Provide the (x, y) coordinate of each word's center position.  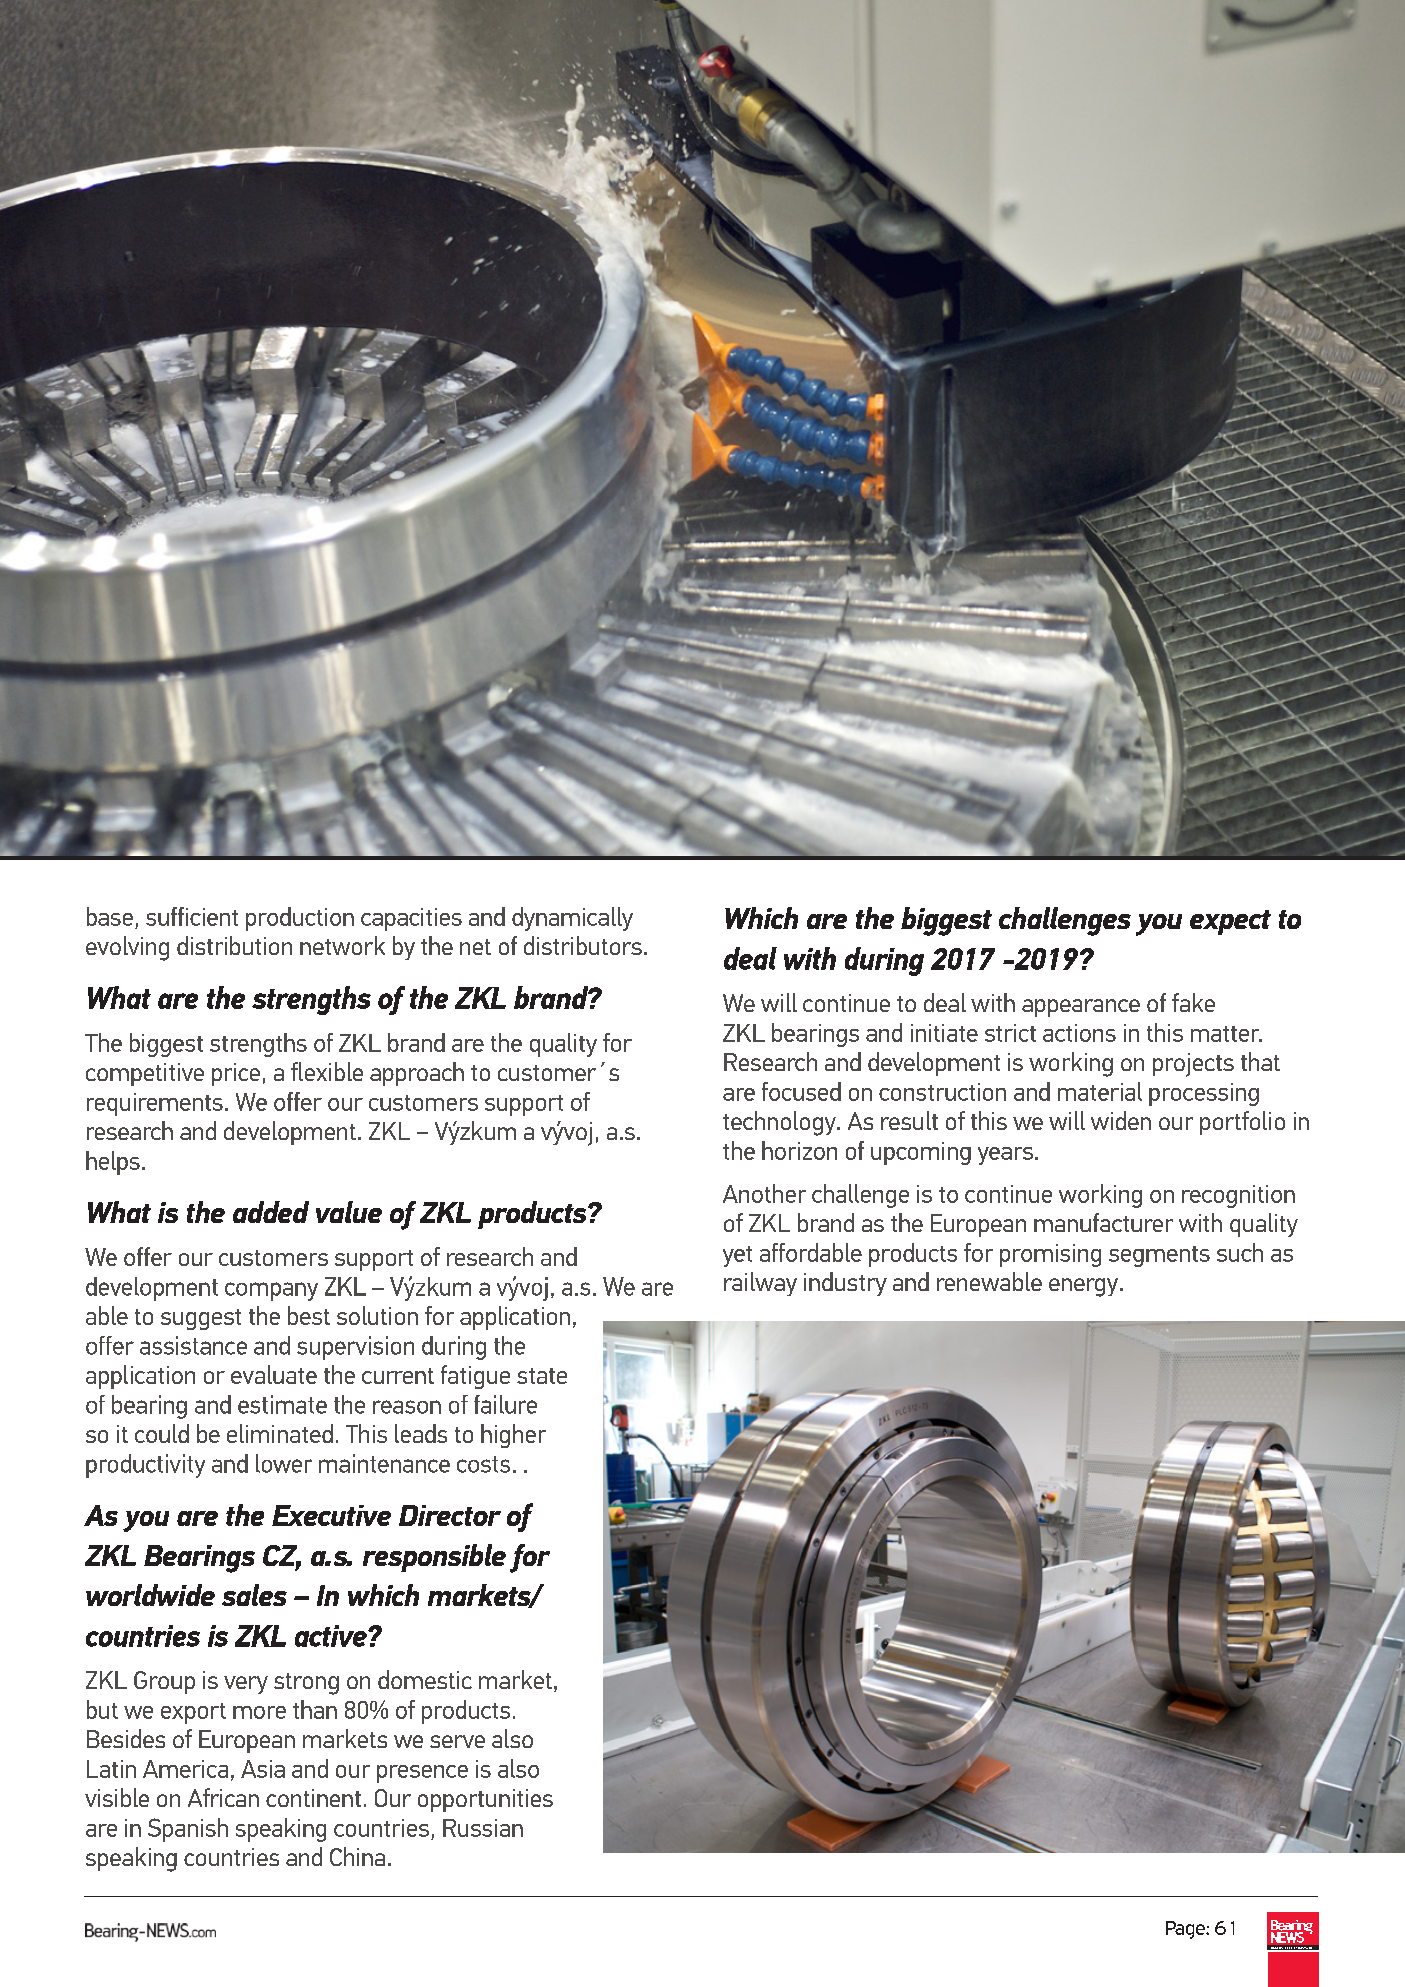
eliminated (280, 1433)
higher (513, 1436)
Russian (483, 1828)
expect (1230, 922)
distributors (583, 945)
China (357, 1856)
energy (1085, 1287)
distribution (234, 945)
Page (1186, 1930)
